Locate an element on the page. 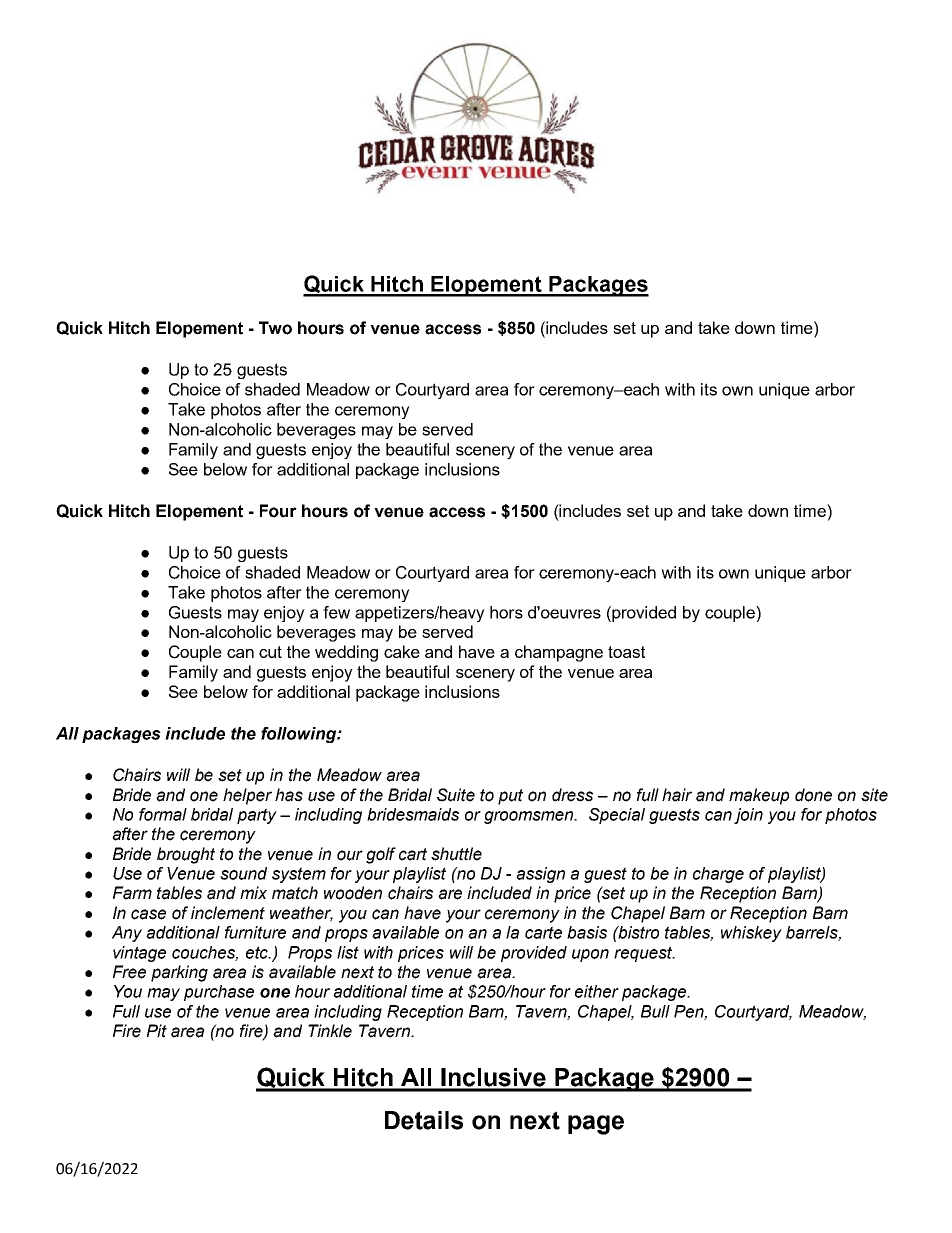 The width and height of the page is (952, 1233). Two is located at coordinates (275, 328).
